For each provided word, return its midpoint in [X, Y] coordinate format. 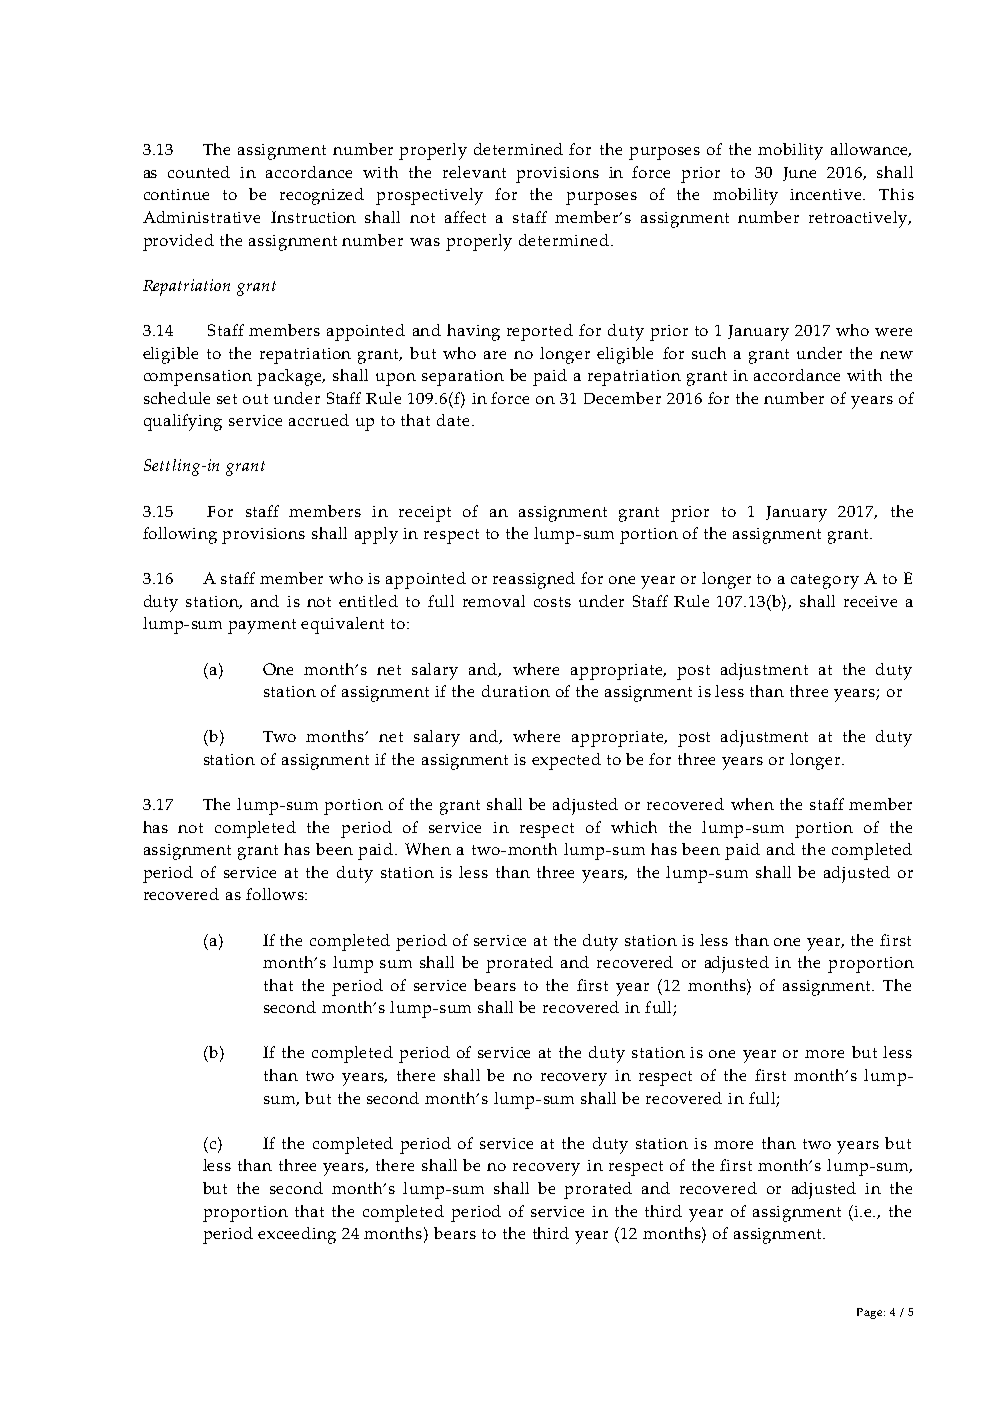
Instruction [313, 217]
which [634, 827]
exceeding [297, 1235]
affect [465, 217]
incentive [827, 194]
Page [871, 1313]
